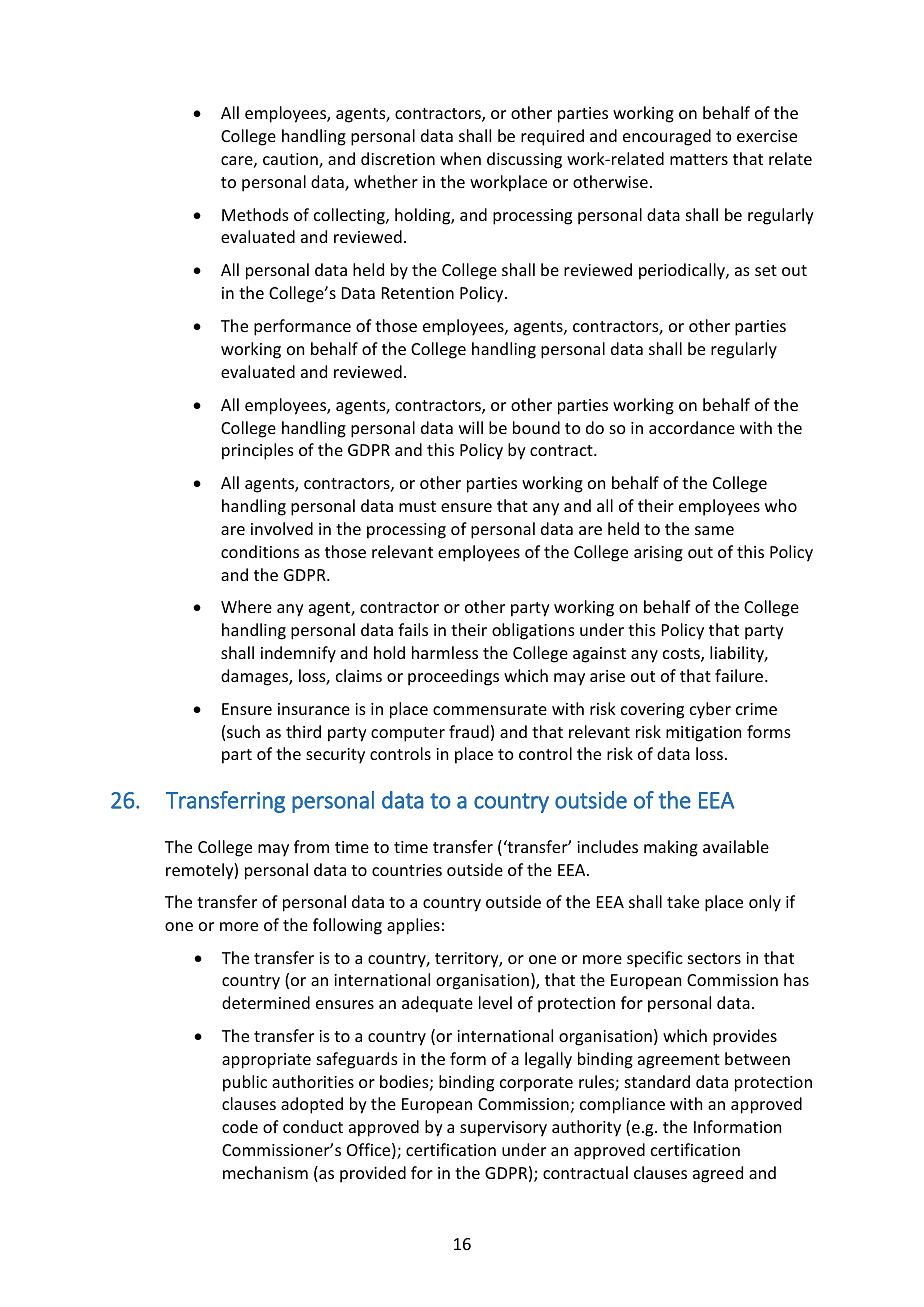  Describe the element at coordinates (740, 675) in the page. I see `failure` at that location.
